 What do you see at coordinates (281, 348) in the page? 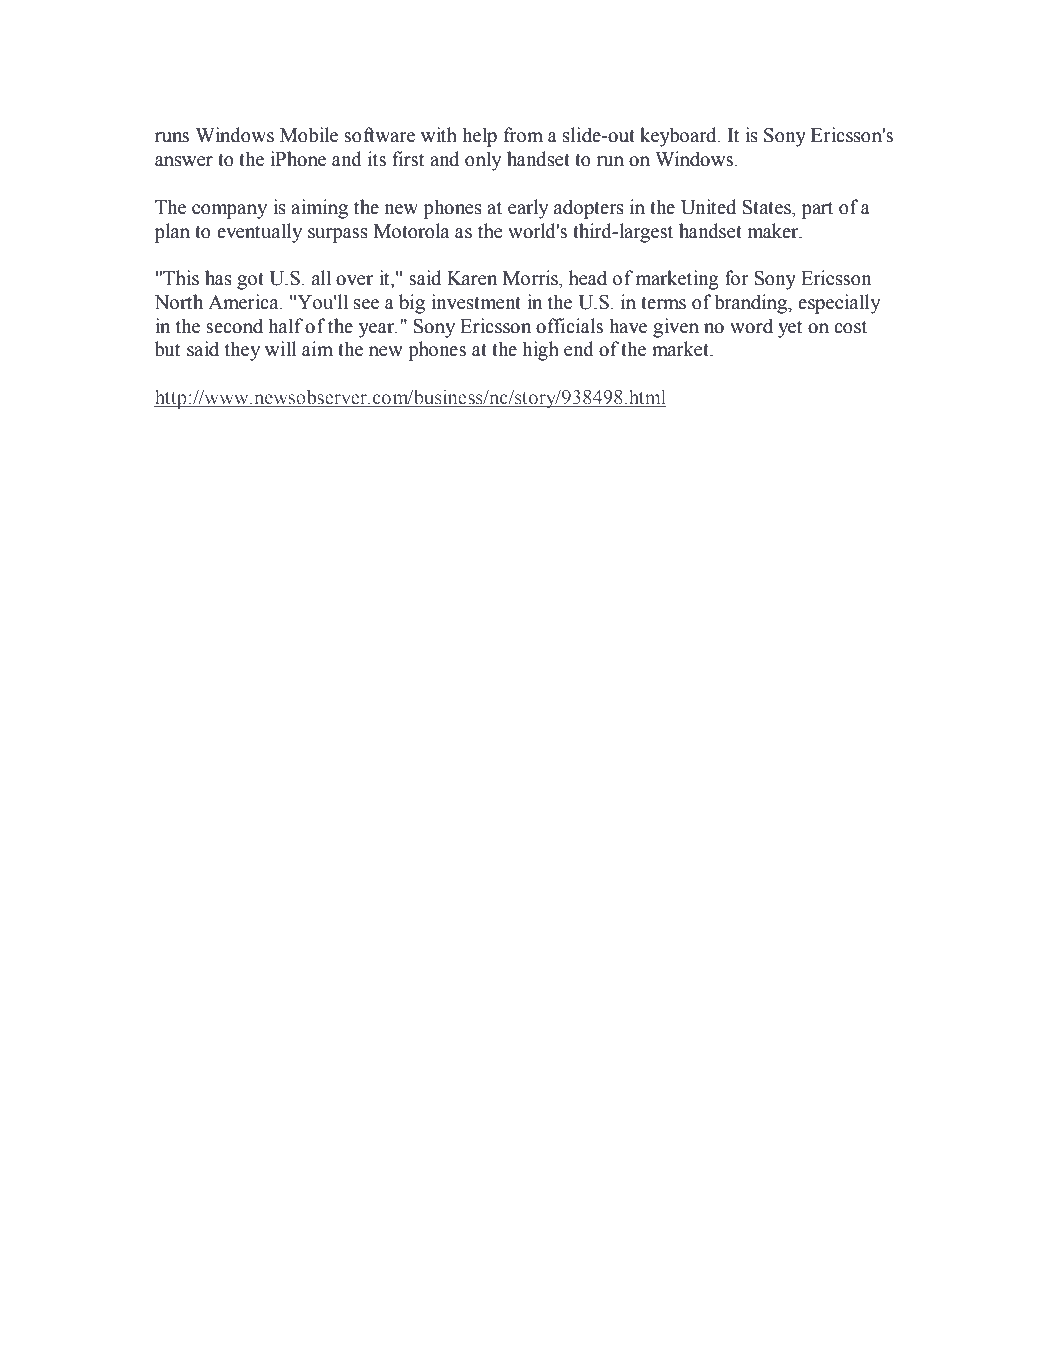
I see `will` at bounding box center [281, 348].
